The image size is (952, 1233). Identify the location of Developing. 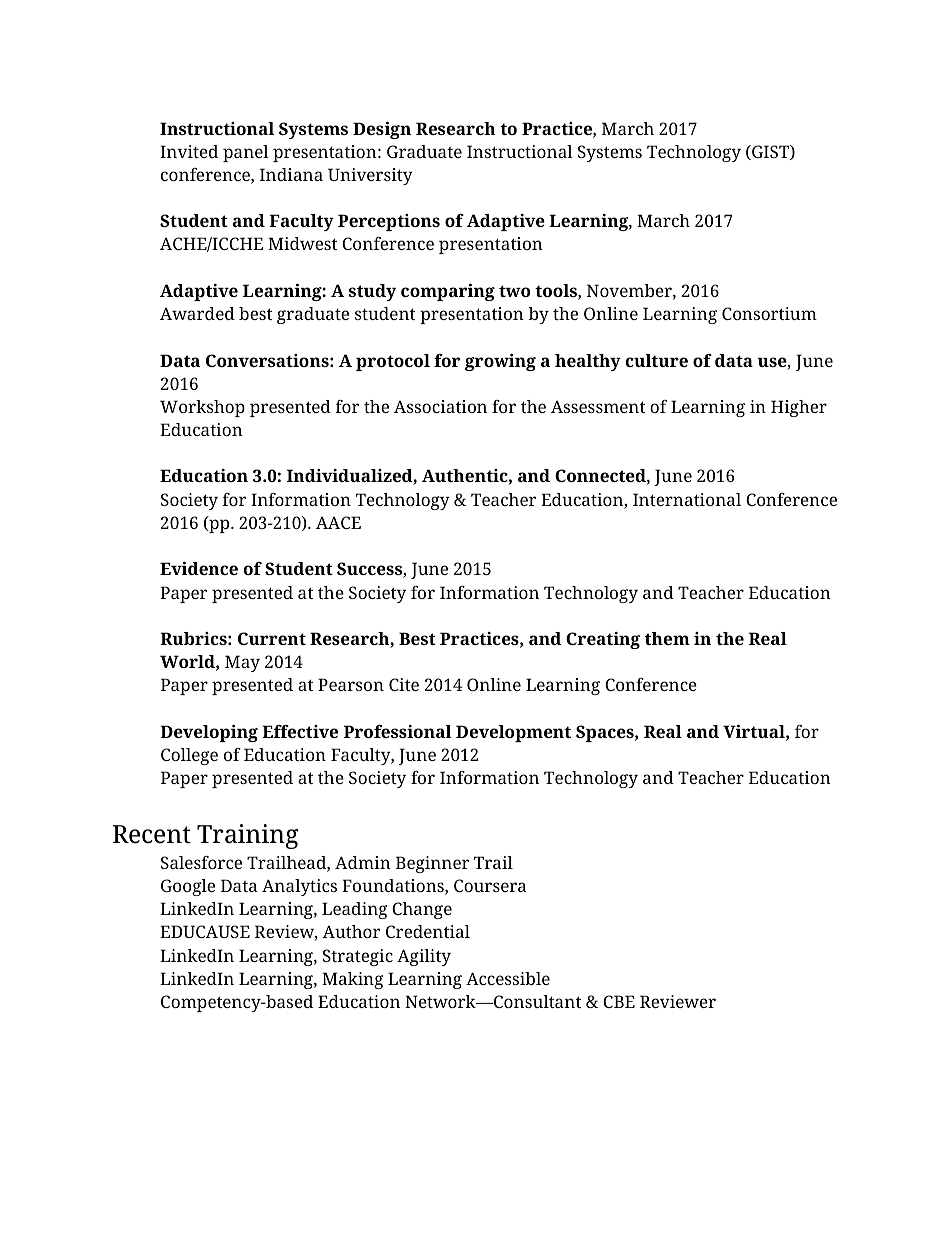
(209, 733).
